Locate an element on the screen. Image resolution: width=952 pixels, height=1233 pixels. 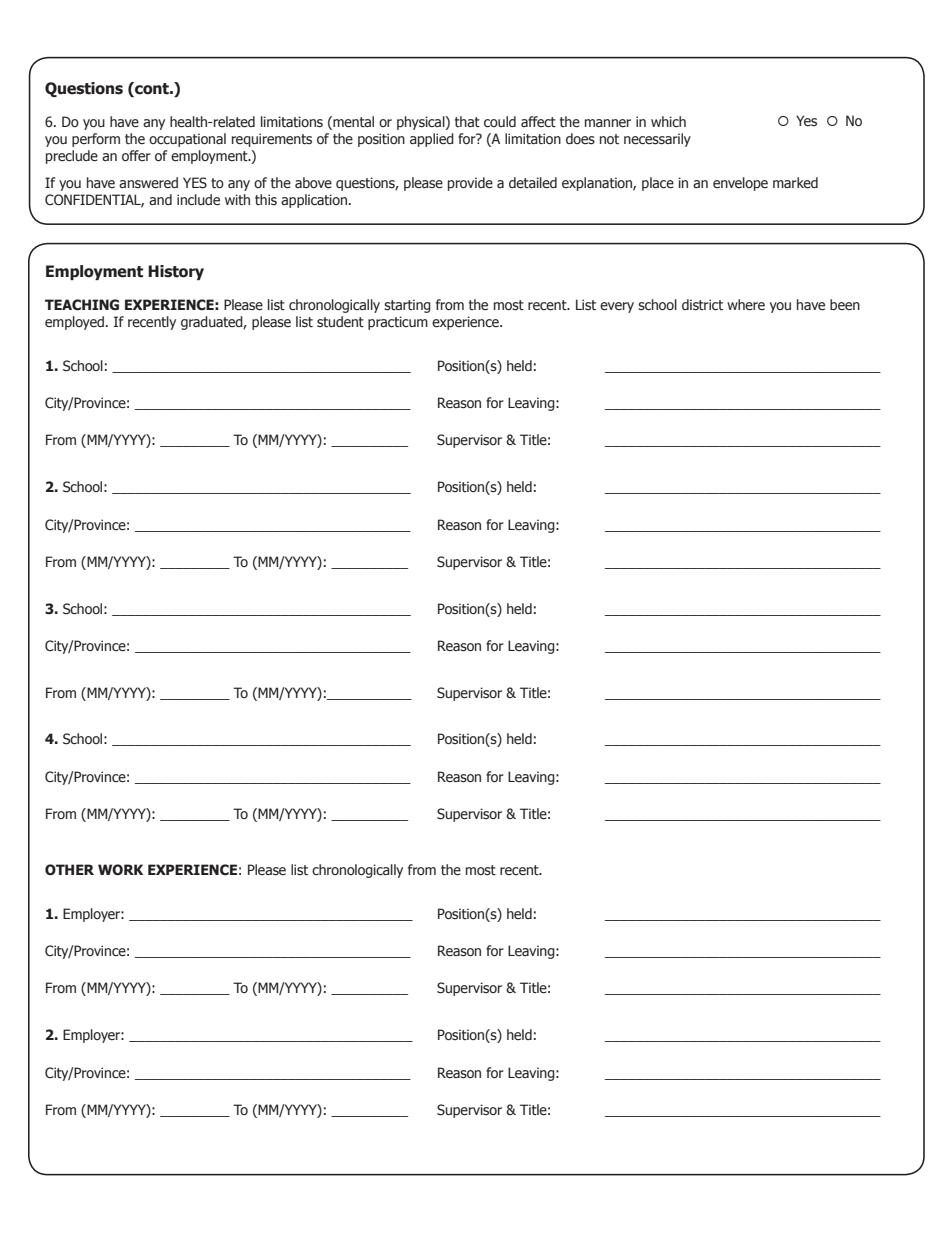
OTHER is located at coordinates (69, 870).
